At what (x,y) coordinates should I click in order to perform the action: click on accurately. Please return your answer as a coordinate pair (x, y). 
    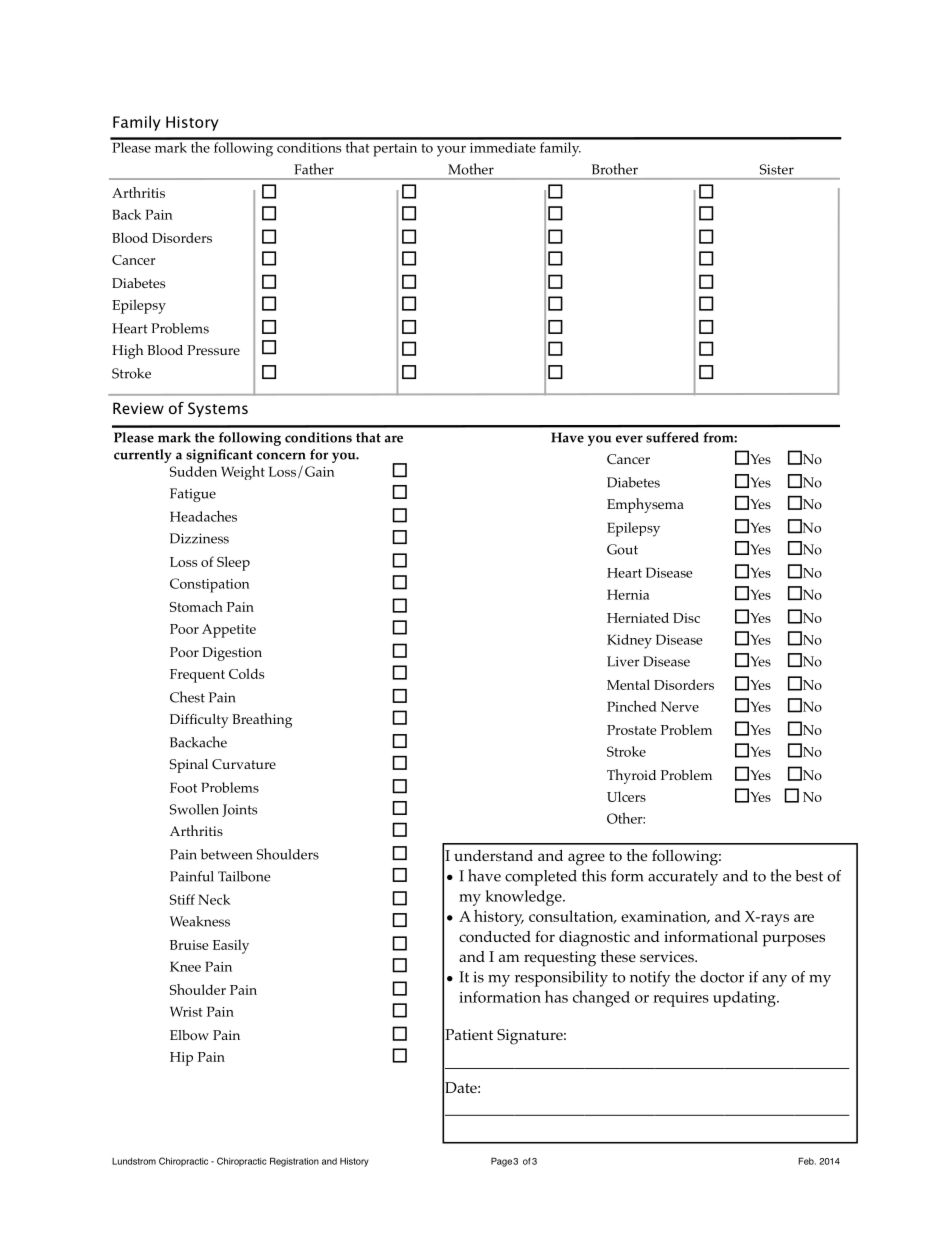
    Looking at the image, I should click on (683, 878).
